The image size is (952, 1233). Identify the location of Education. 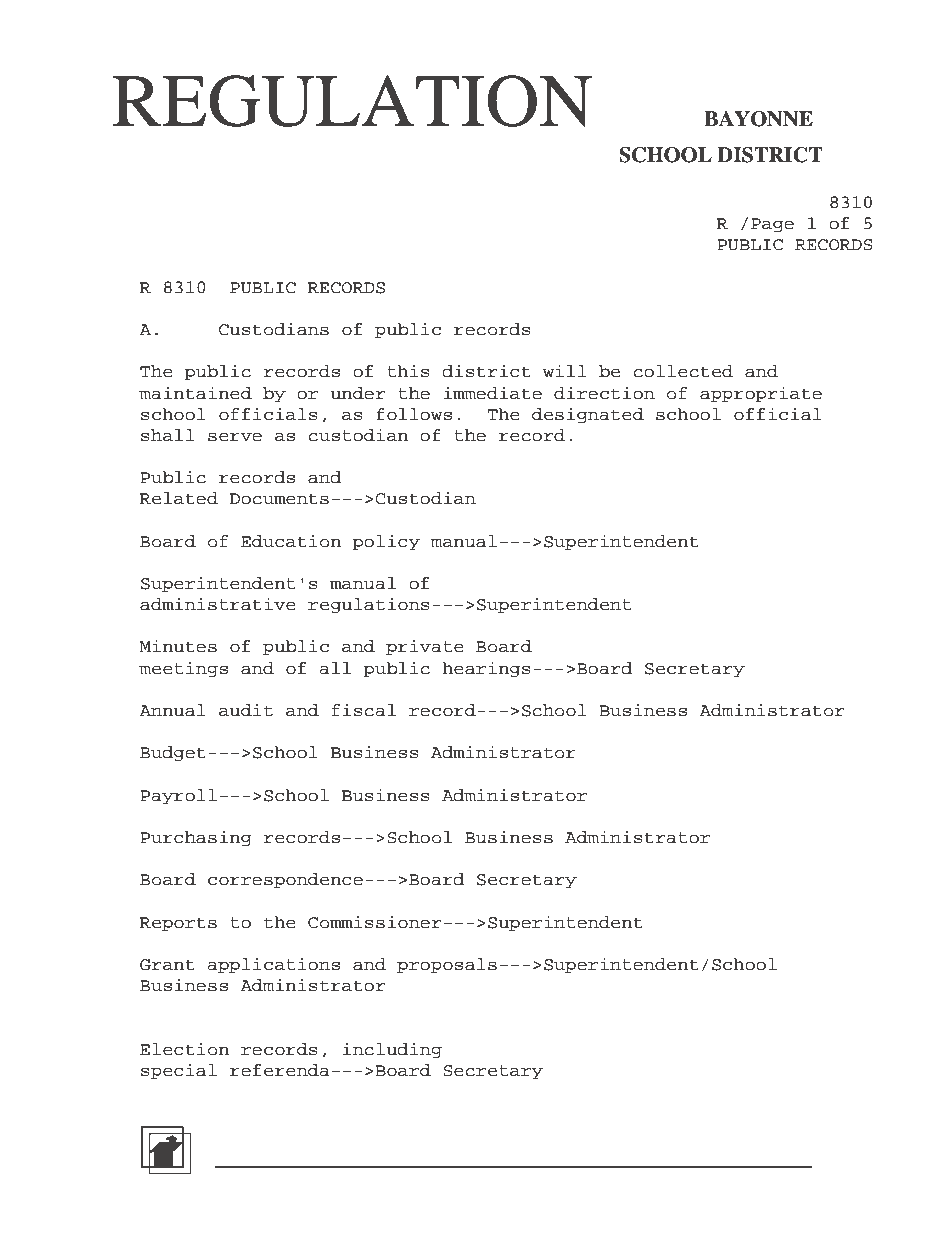
(291, 541).
